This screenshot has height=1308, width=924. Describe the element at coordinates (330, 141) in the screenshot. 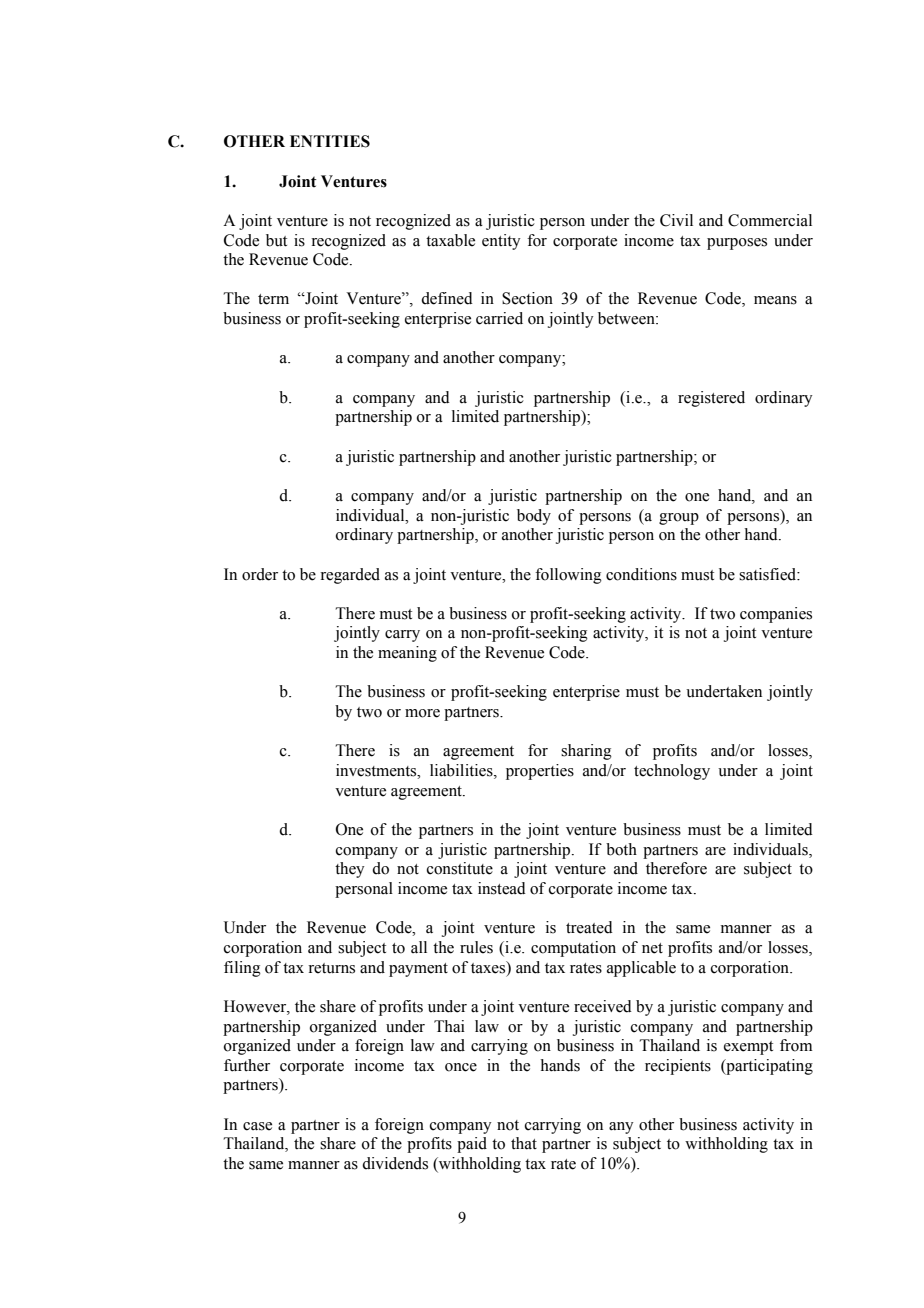

I see `ENTITIES` at that location.
